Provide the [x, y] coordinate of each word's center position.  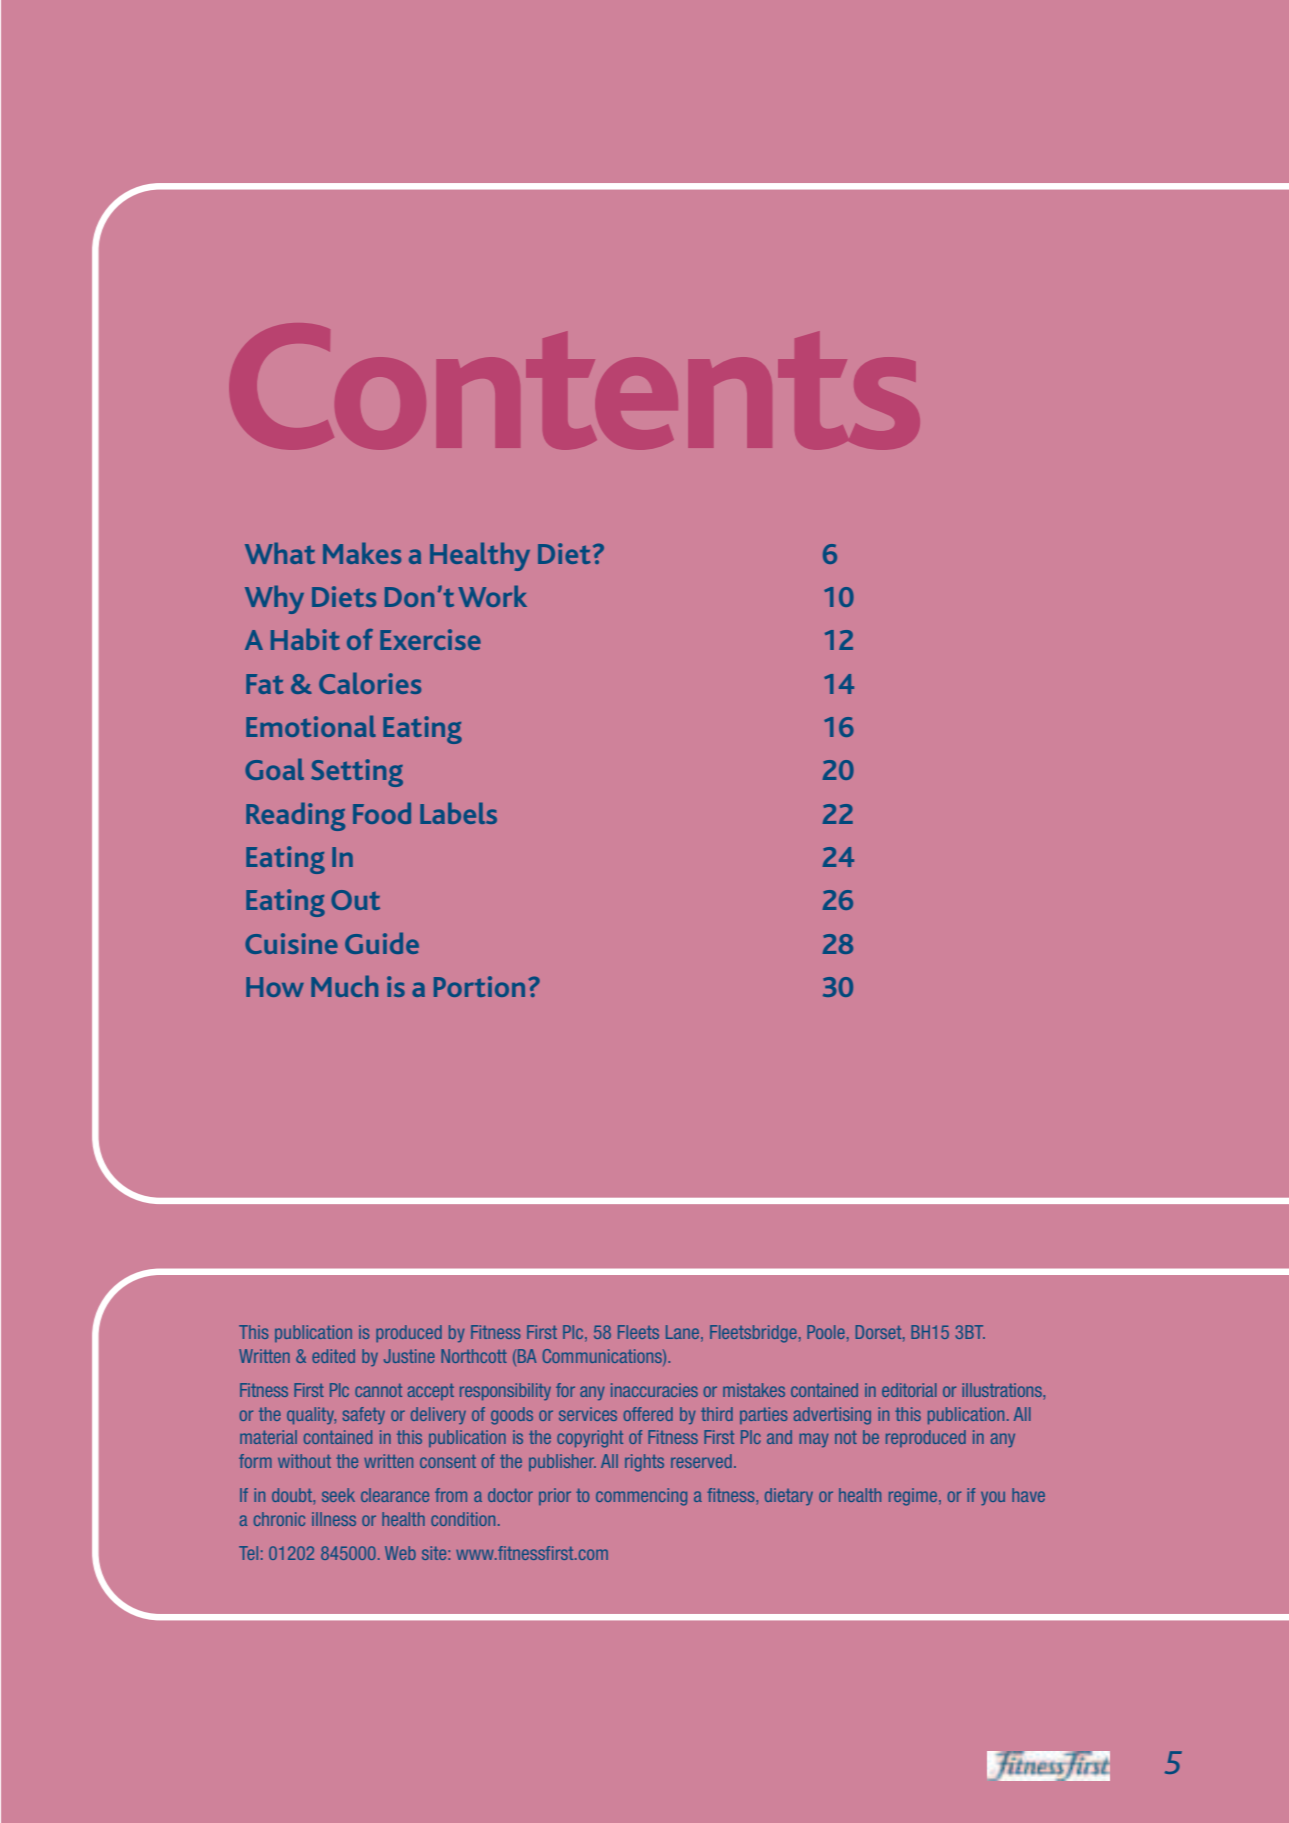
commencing [641, 1497]
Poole [826, 1332]
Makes [362, 553]
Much [344, 986]
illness [334, 1519]
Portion [479, 986]
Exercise [430, 639]
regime [914, 1497]
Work [492, 596]
